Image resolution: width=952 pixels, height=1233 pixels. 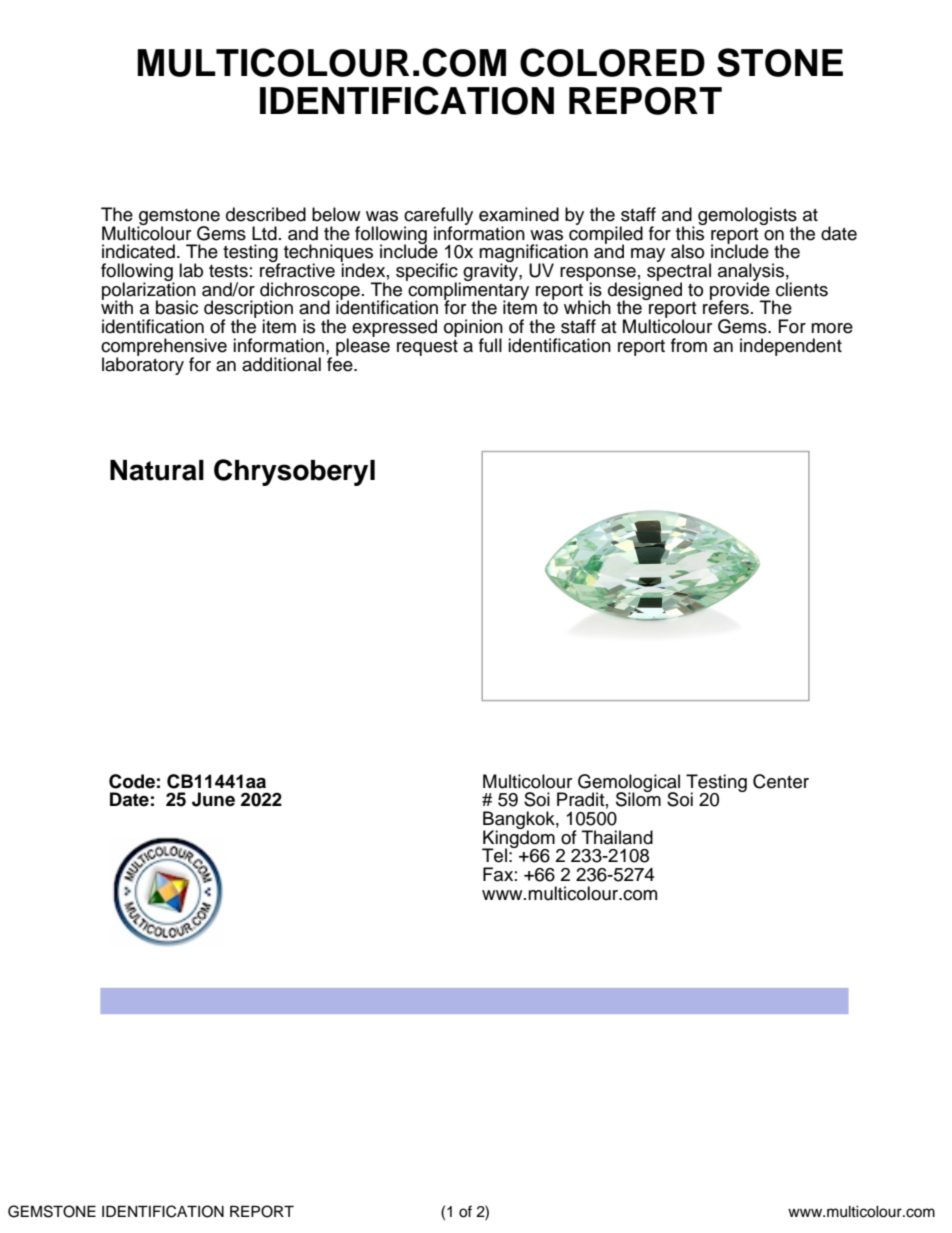 I want to click on June, so click(x=213, y=799).
